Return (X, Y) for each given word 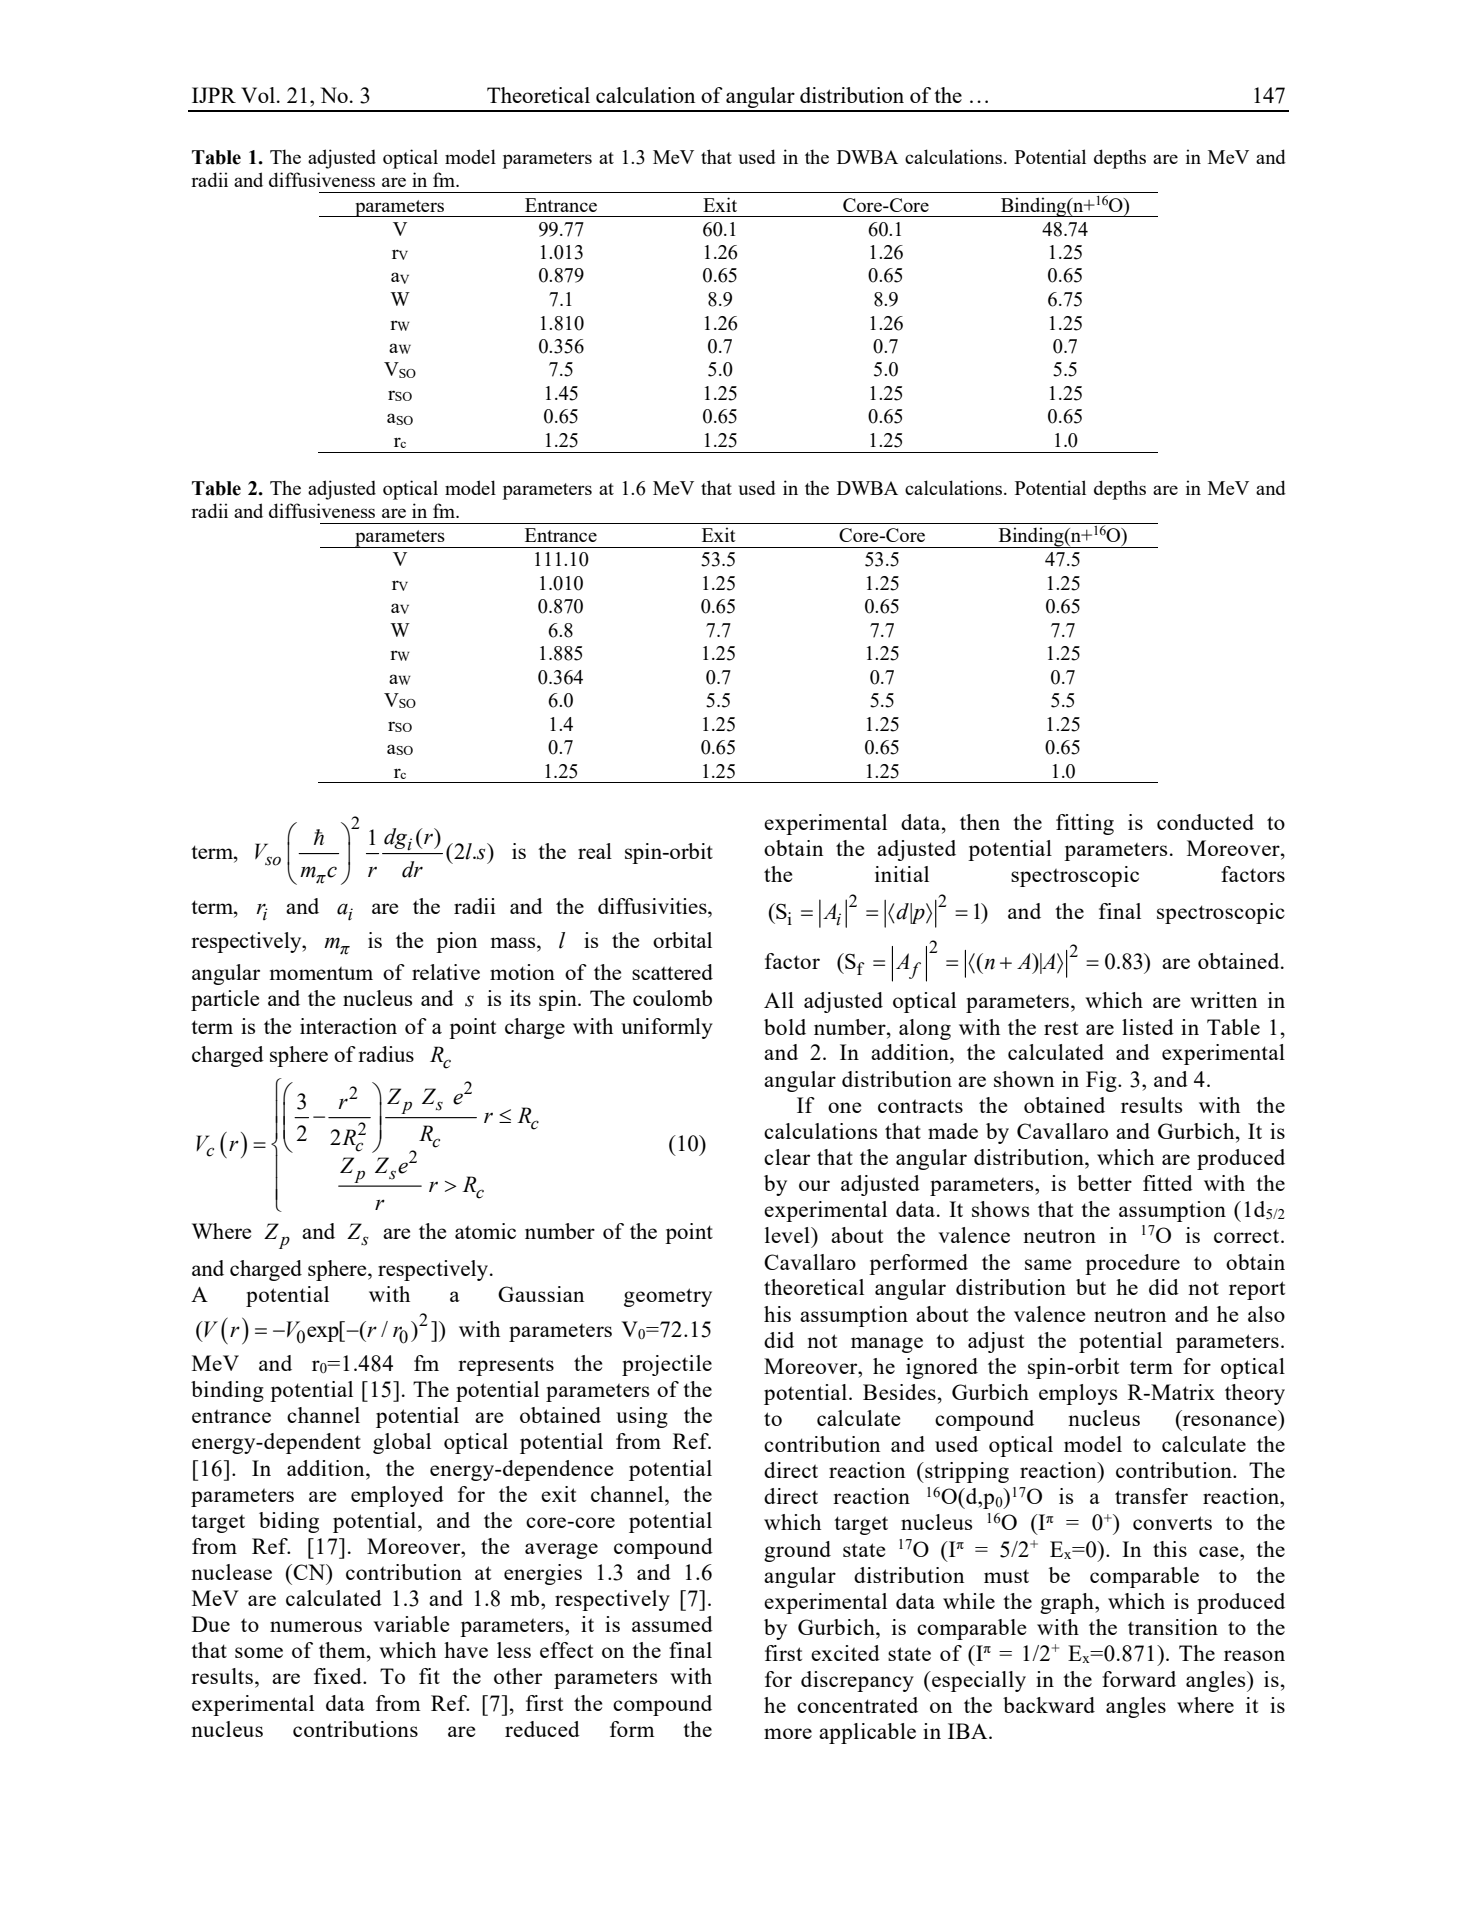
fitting (1085, 824)
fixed (339, 1676)
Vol (258, 95)
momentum (321, 973)
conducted (1205, 822)
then (980, 822)
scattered (672, 972)
